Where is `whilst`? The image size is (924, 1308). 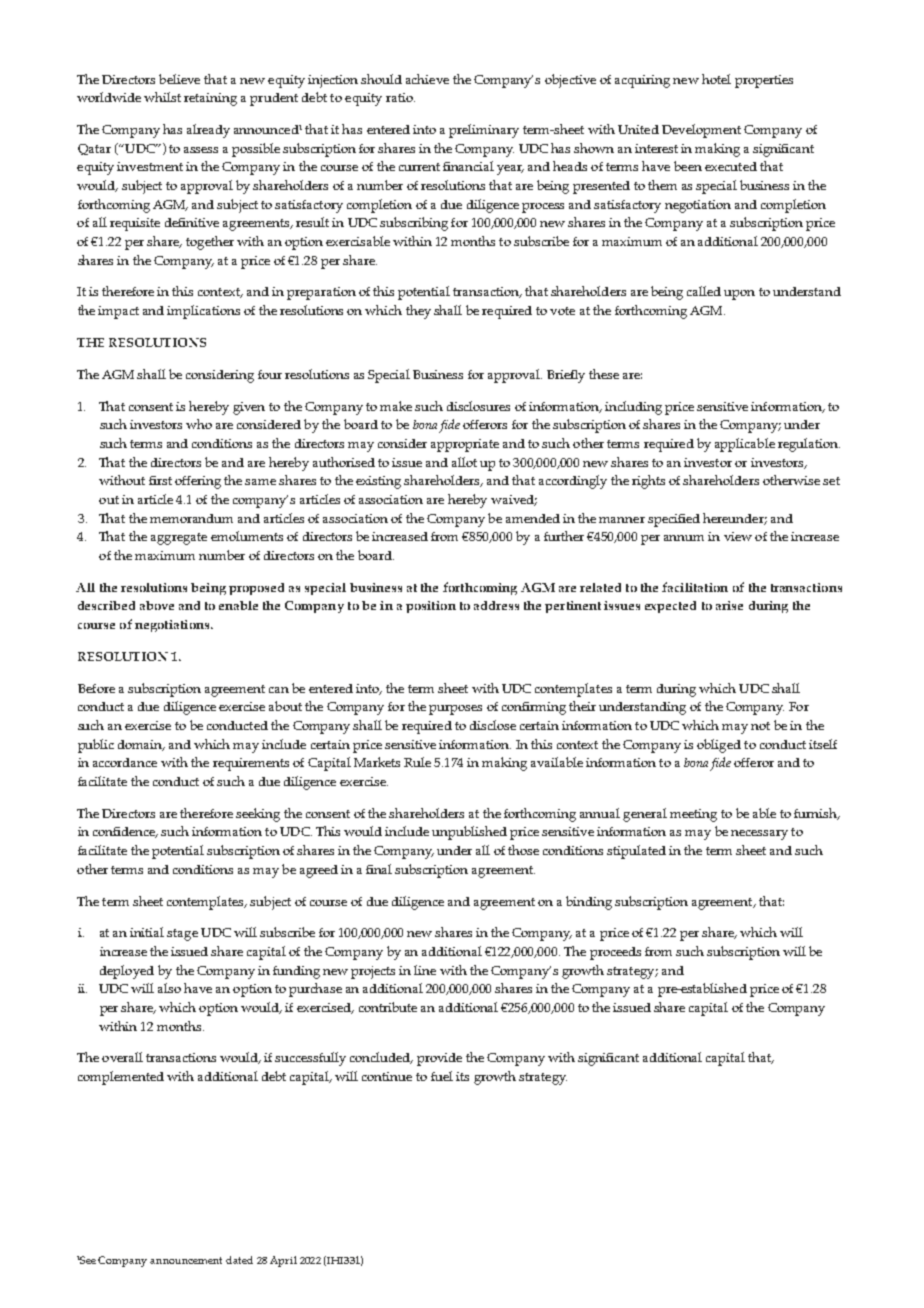 whilst is located at coordinates (162, 97).
